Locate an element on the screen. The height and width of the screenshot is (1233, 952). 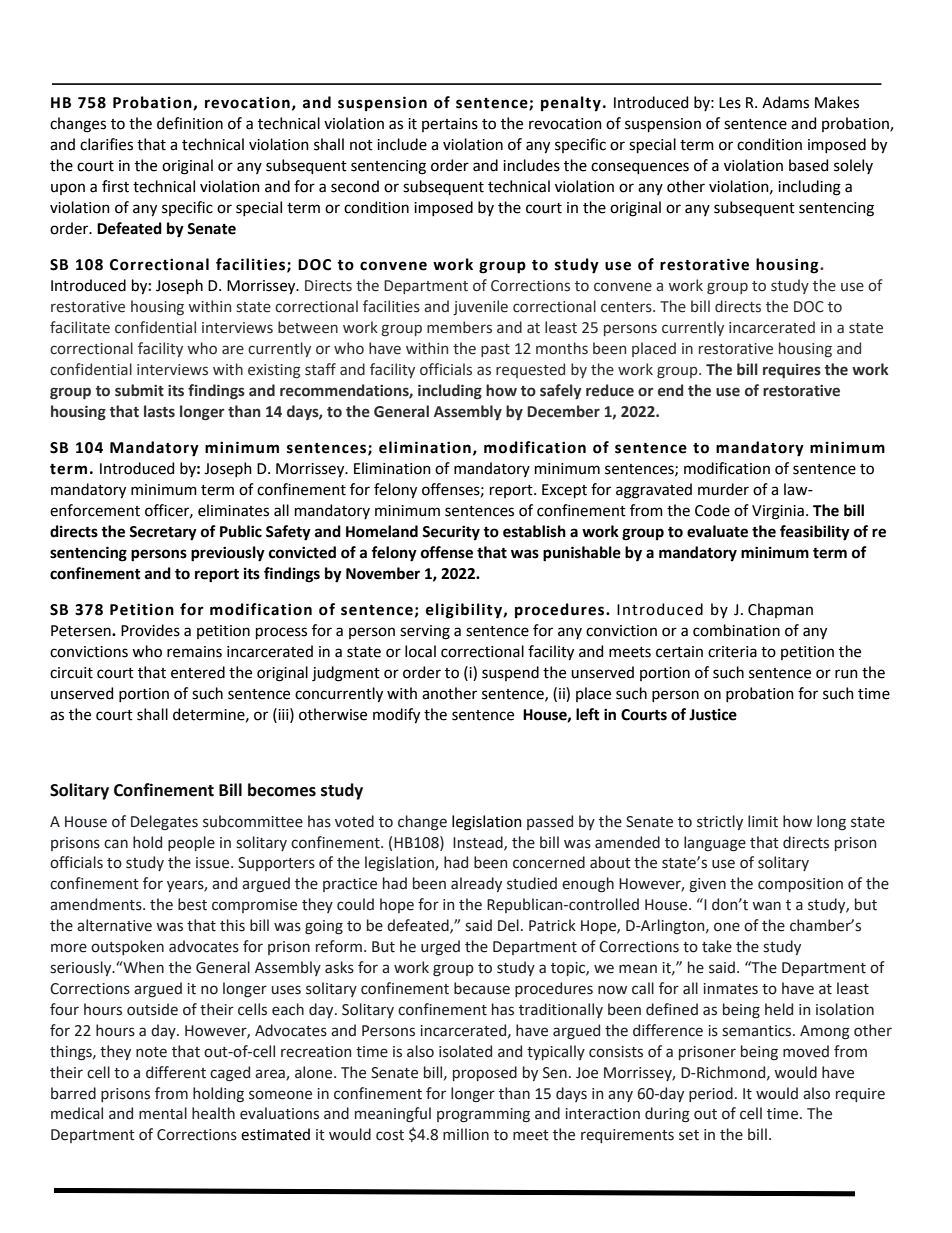
mental is located at coordinates (163, 1113).
